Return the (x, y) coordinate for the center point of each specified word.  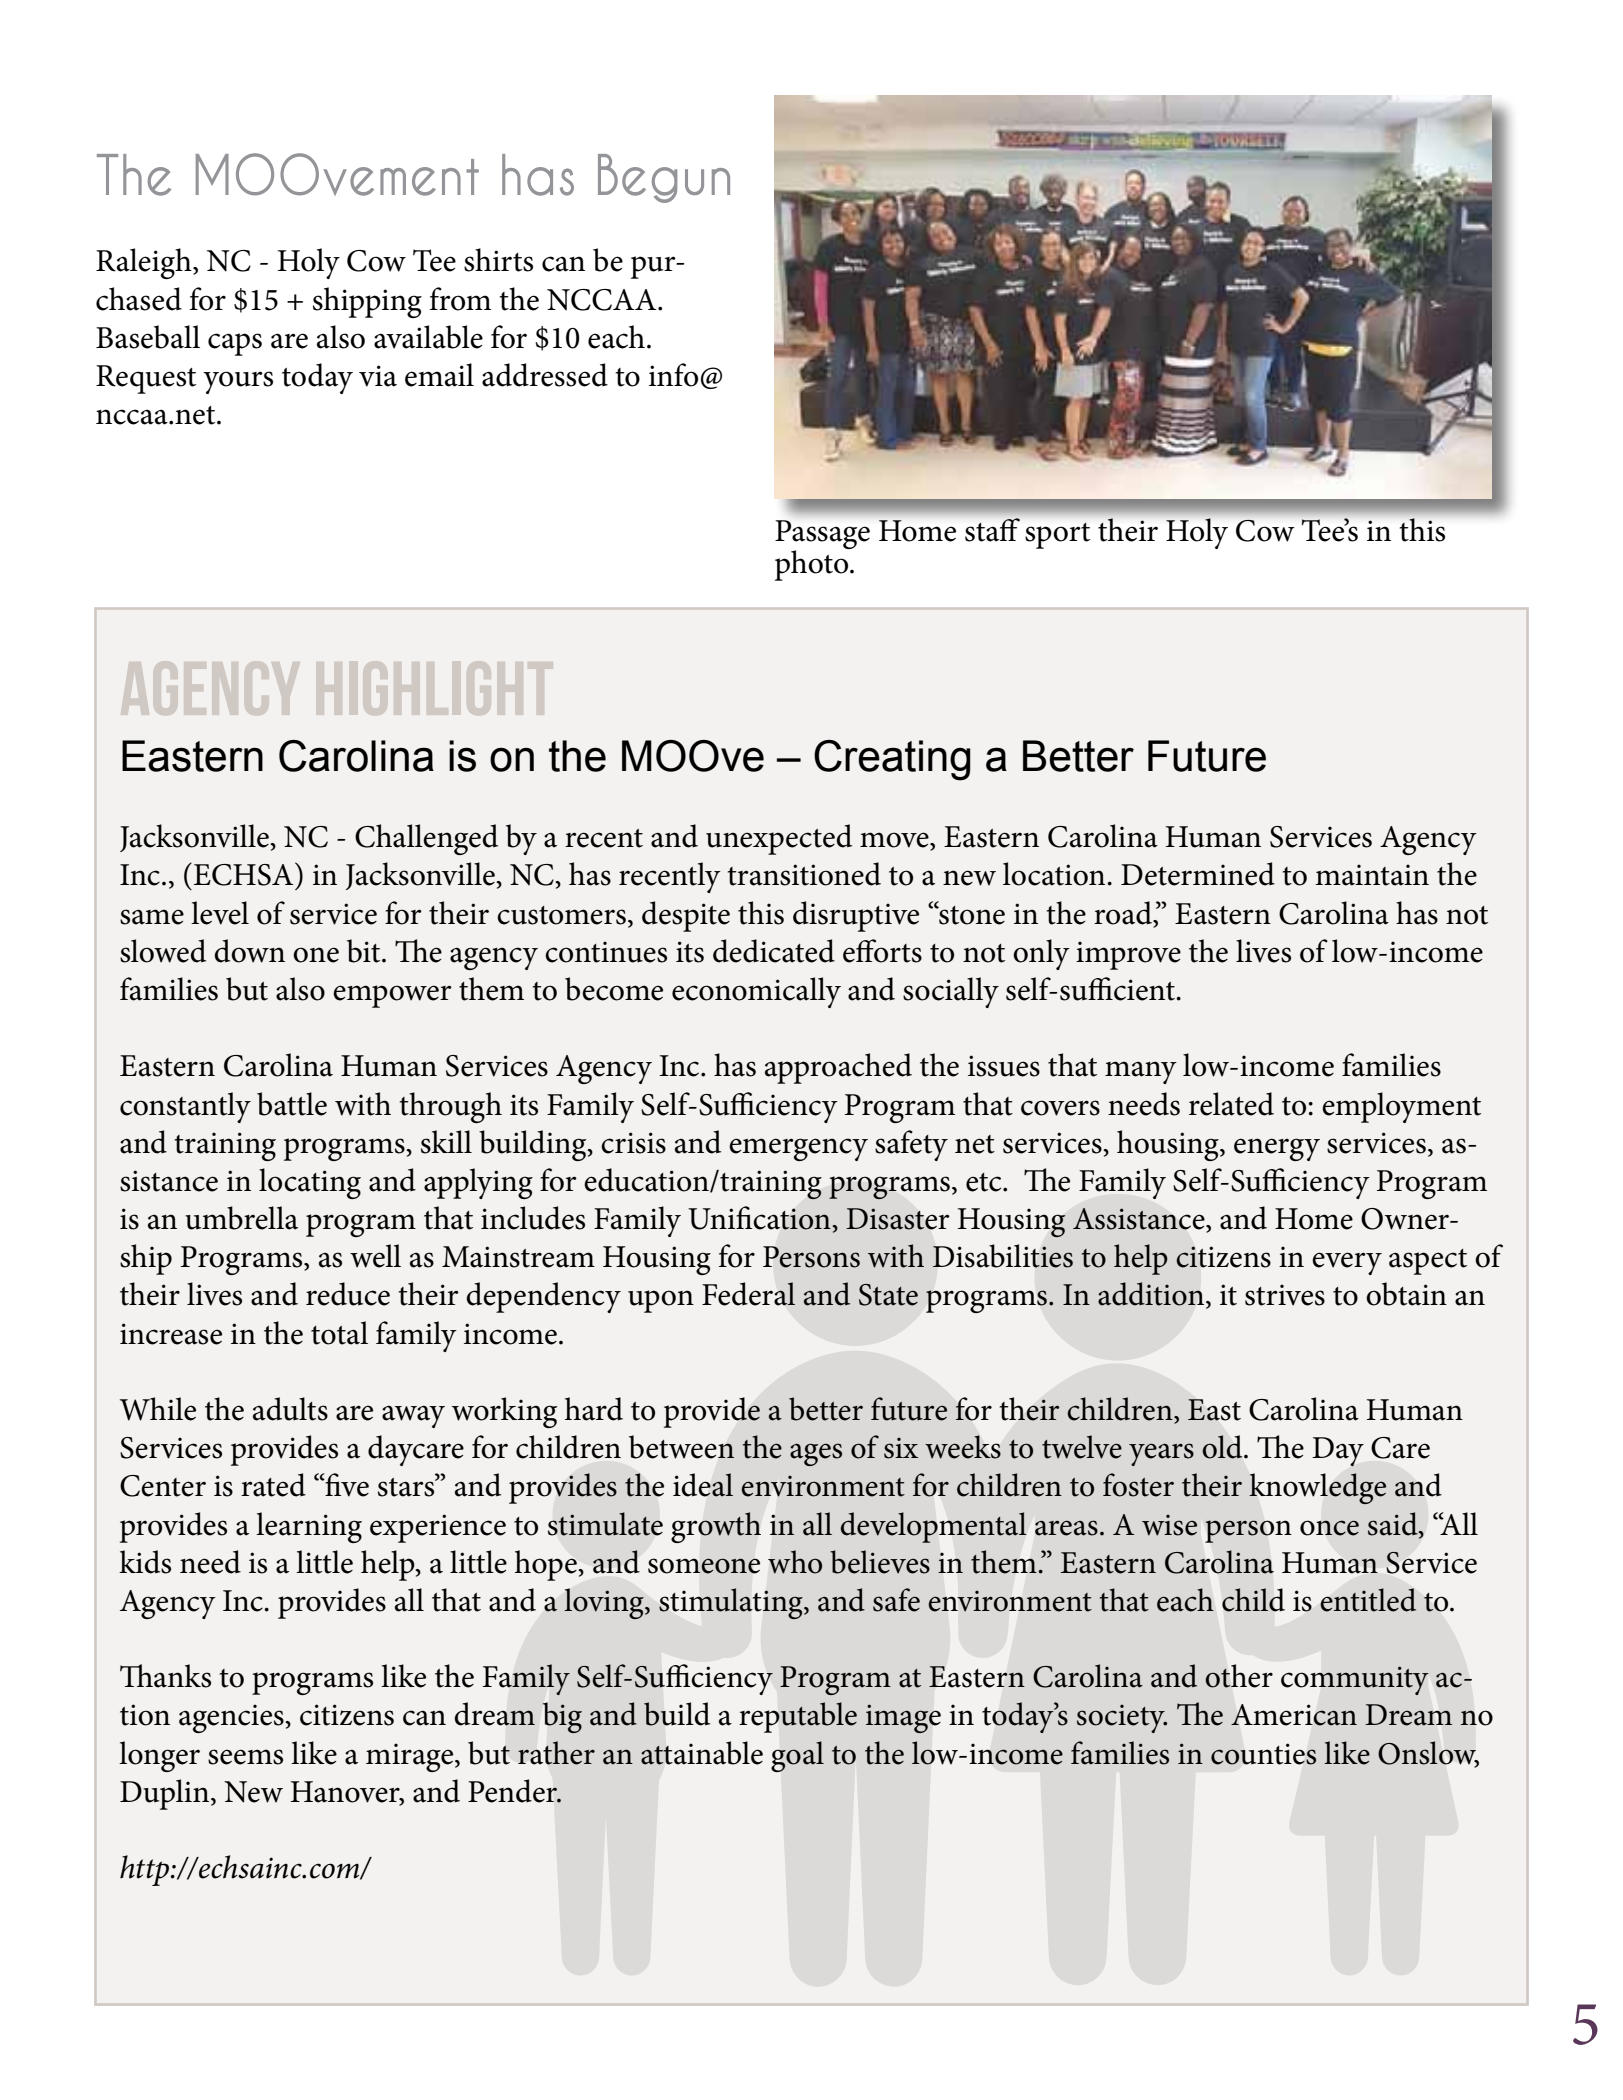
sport (1057, 536)
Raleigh (145, 263)
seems (245, 1757)
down (249, 951)
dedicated (774, 951)
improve (1128, 955)
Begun (664, 178)
